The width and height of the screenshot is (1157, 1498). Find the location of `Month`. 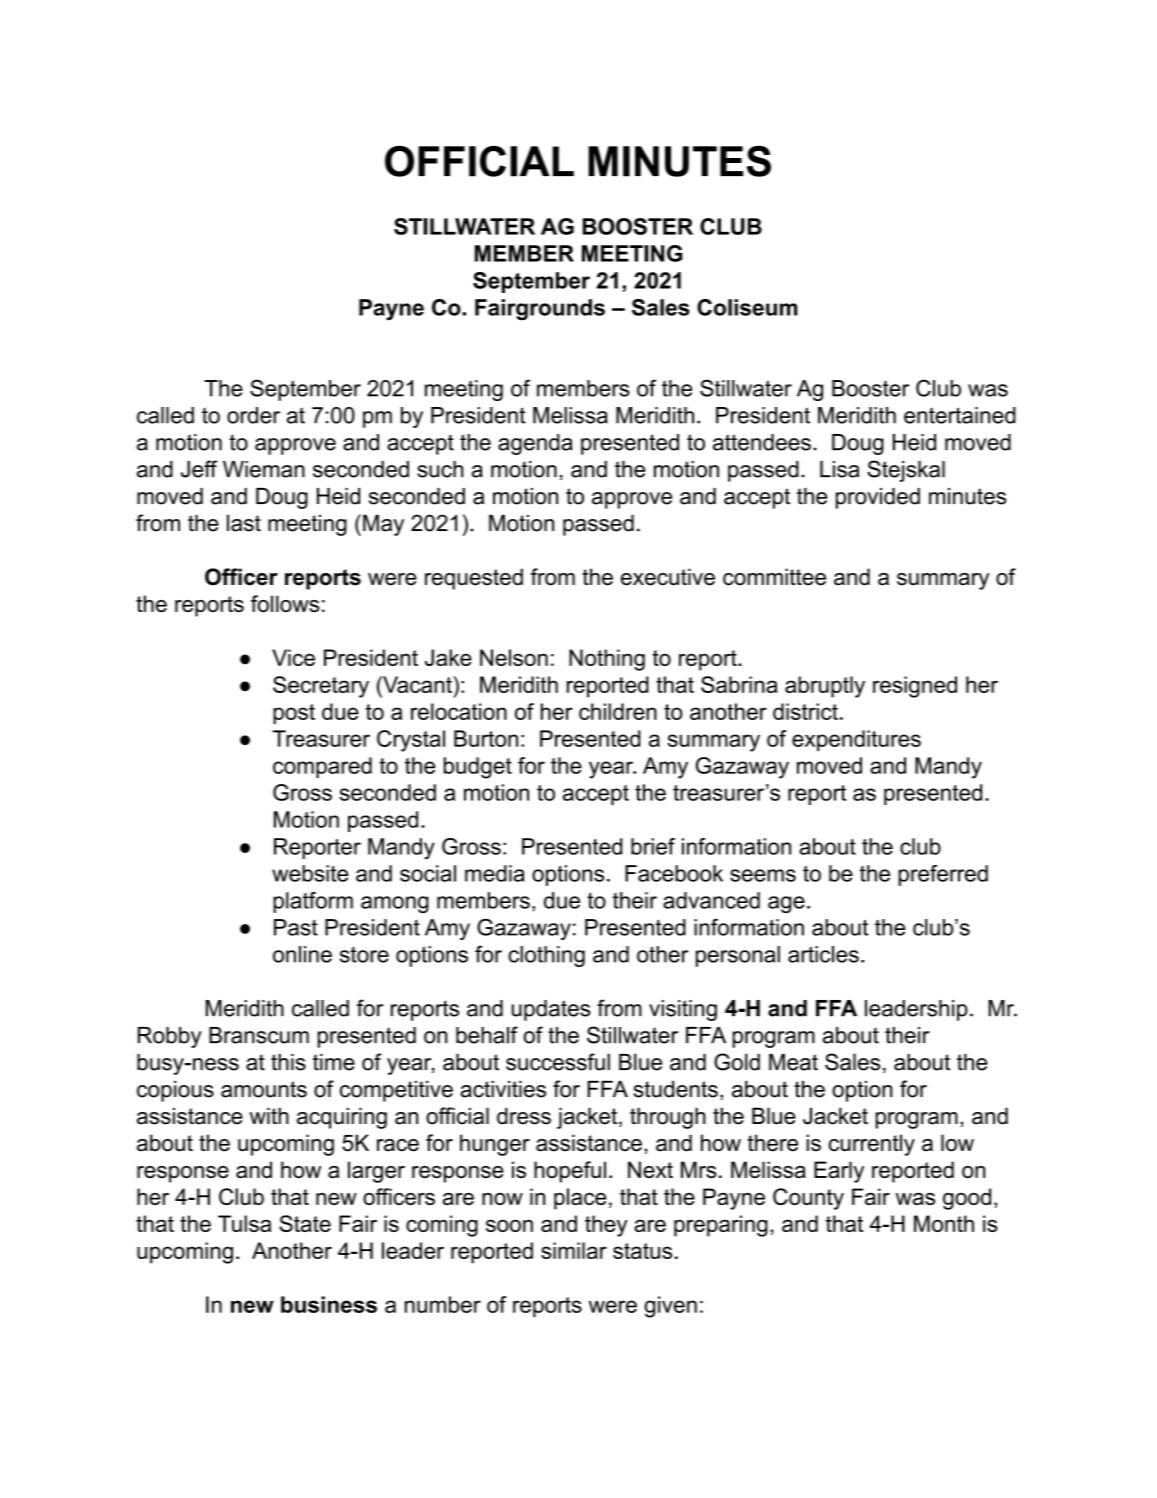

Month is located at coordinates (944, 1223).
